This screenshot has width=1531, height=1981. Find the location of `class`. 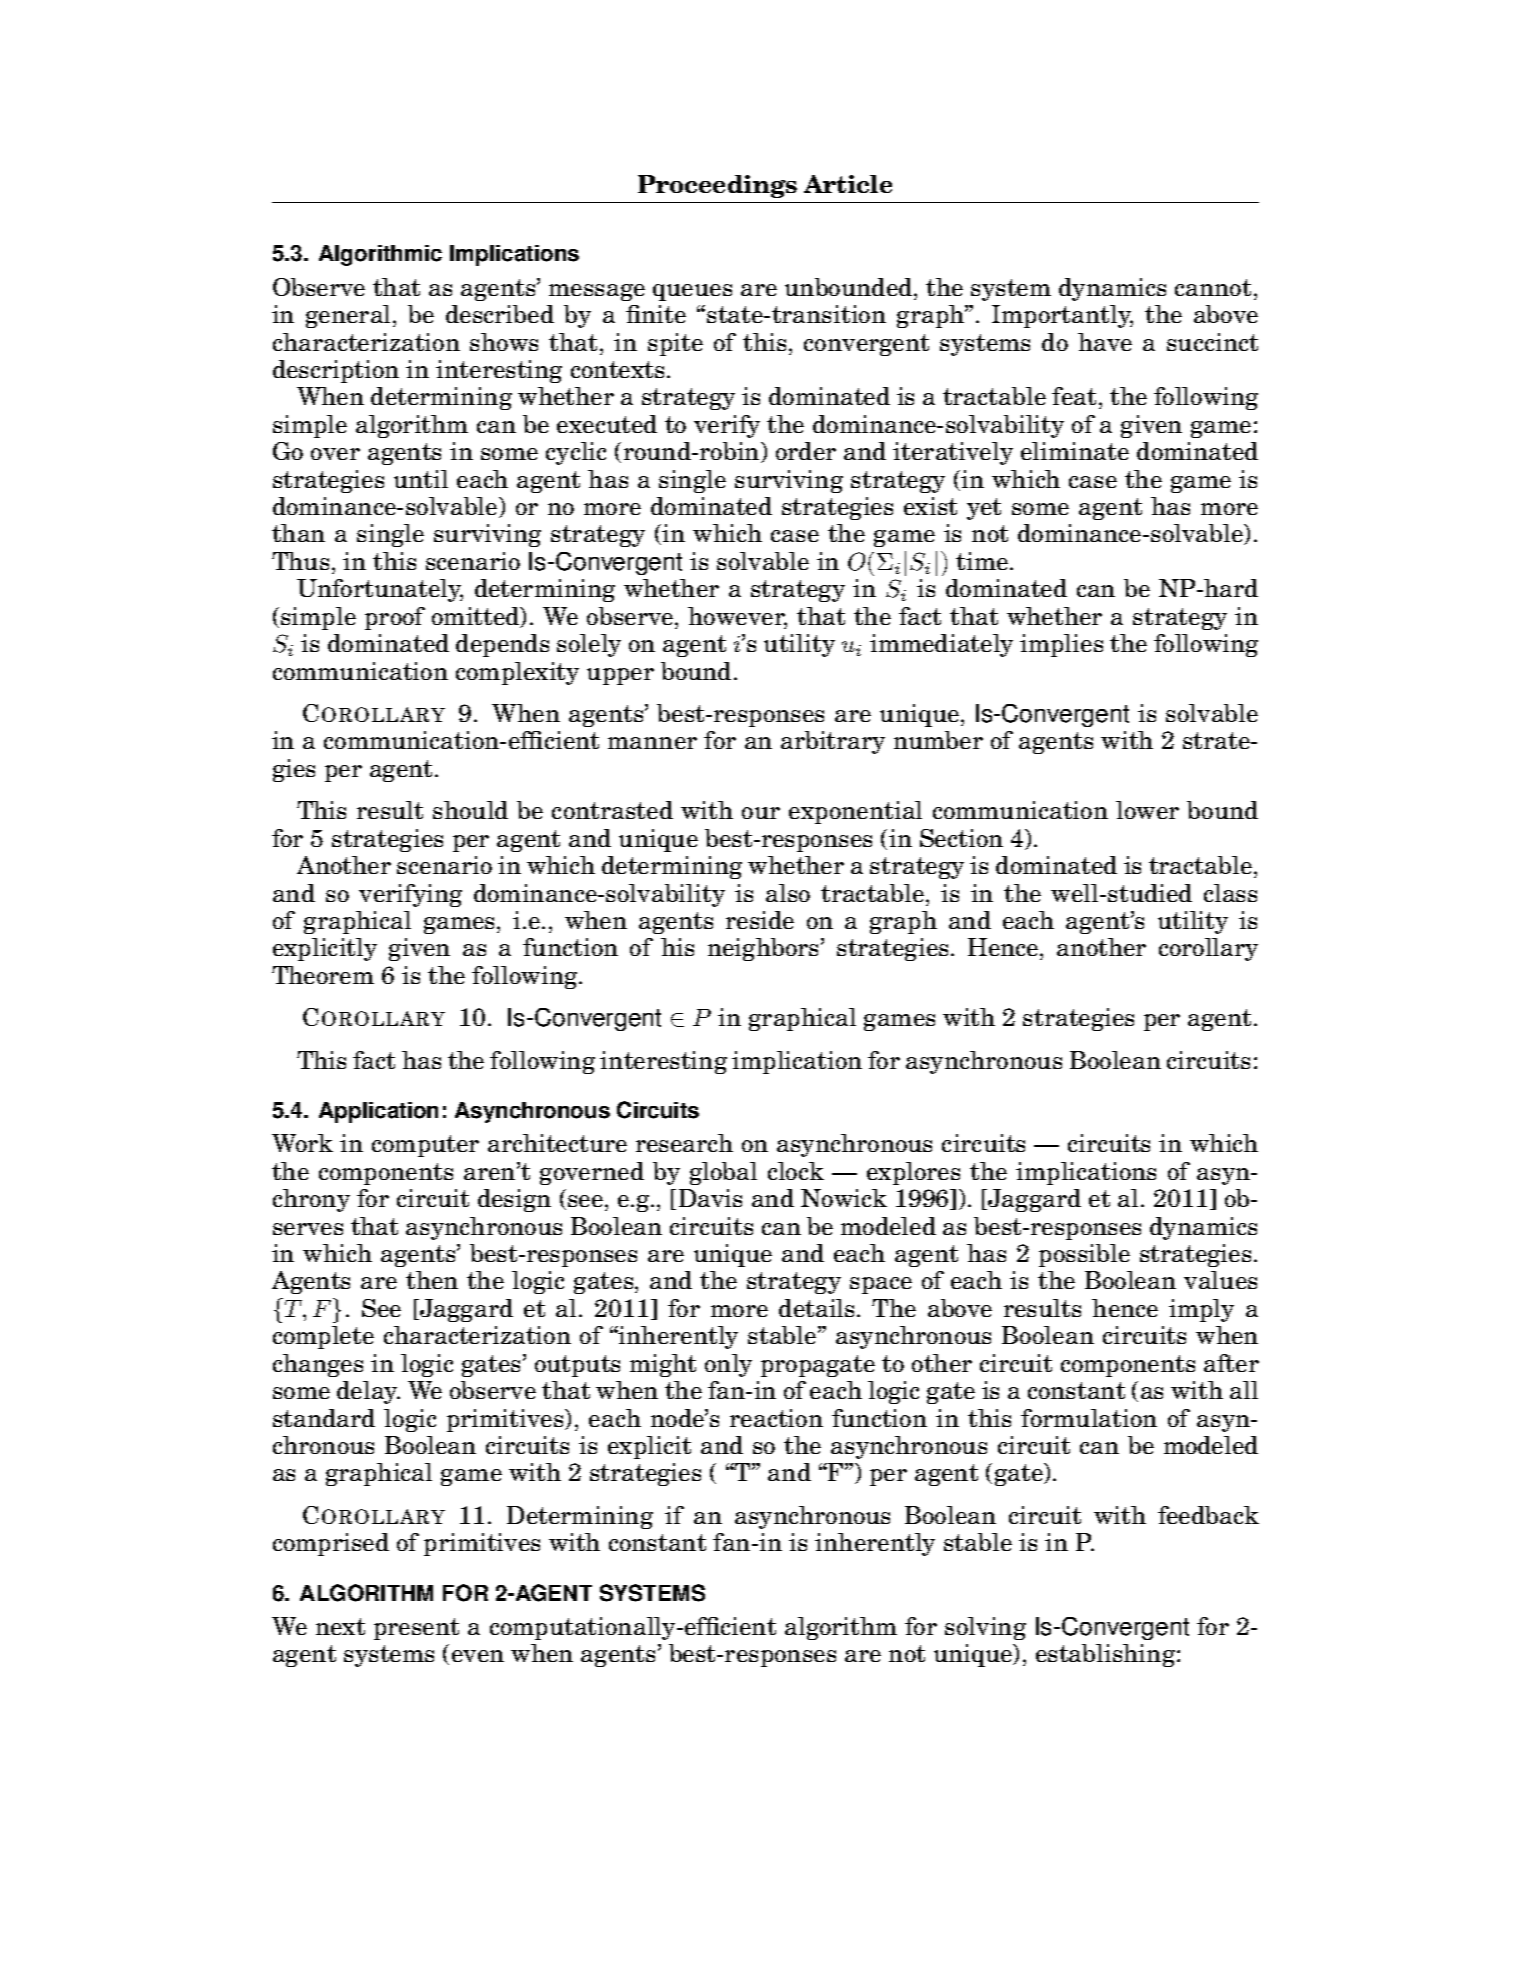

class is located at coordinates (1230, 893).
